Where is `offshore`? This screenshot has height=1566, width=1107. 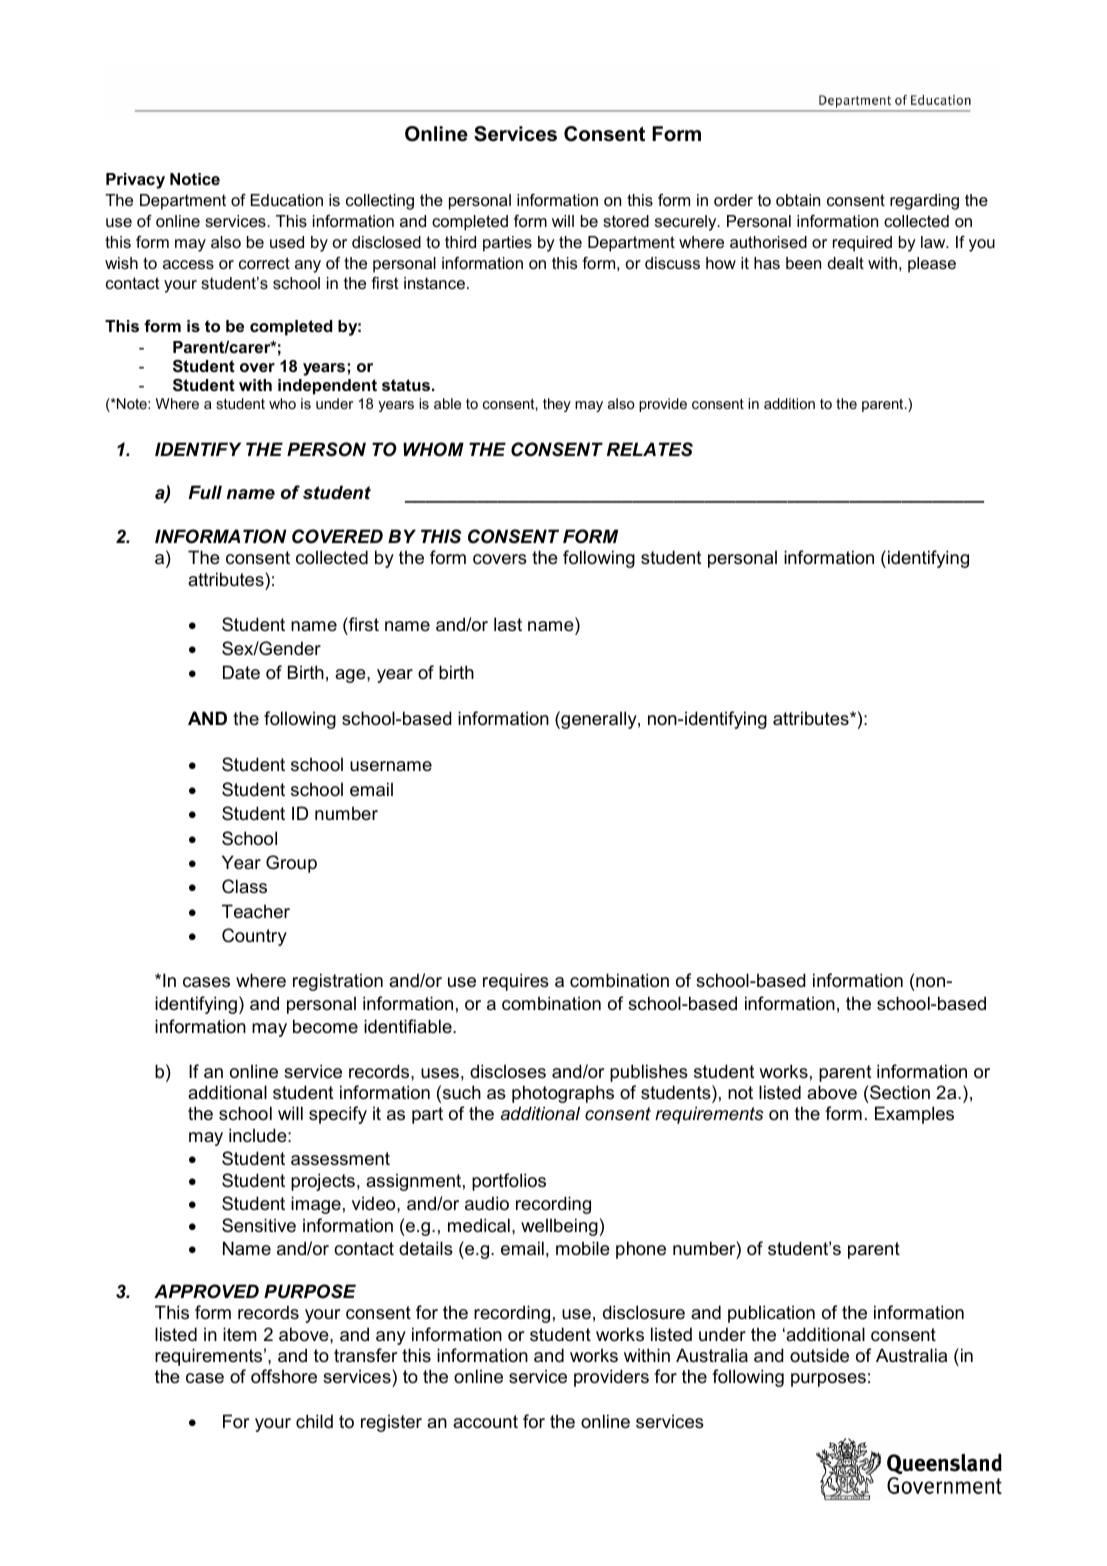
offshore is located at coordinates (284, 1376).
